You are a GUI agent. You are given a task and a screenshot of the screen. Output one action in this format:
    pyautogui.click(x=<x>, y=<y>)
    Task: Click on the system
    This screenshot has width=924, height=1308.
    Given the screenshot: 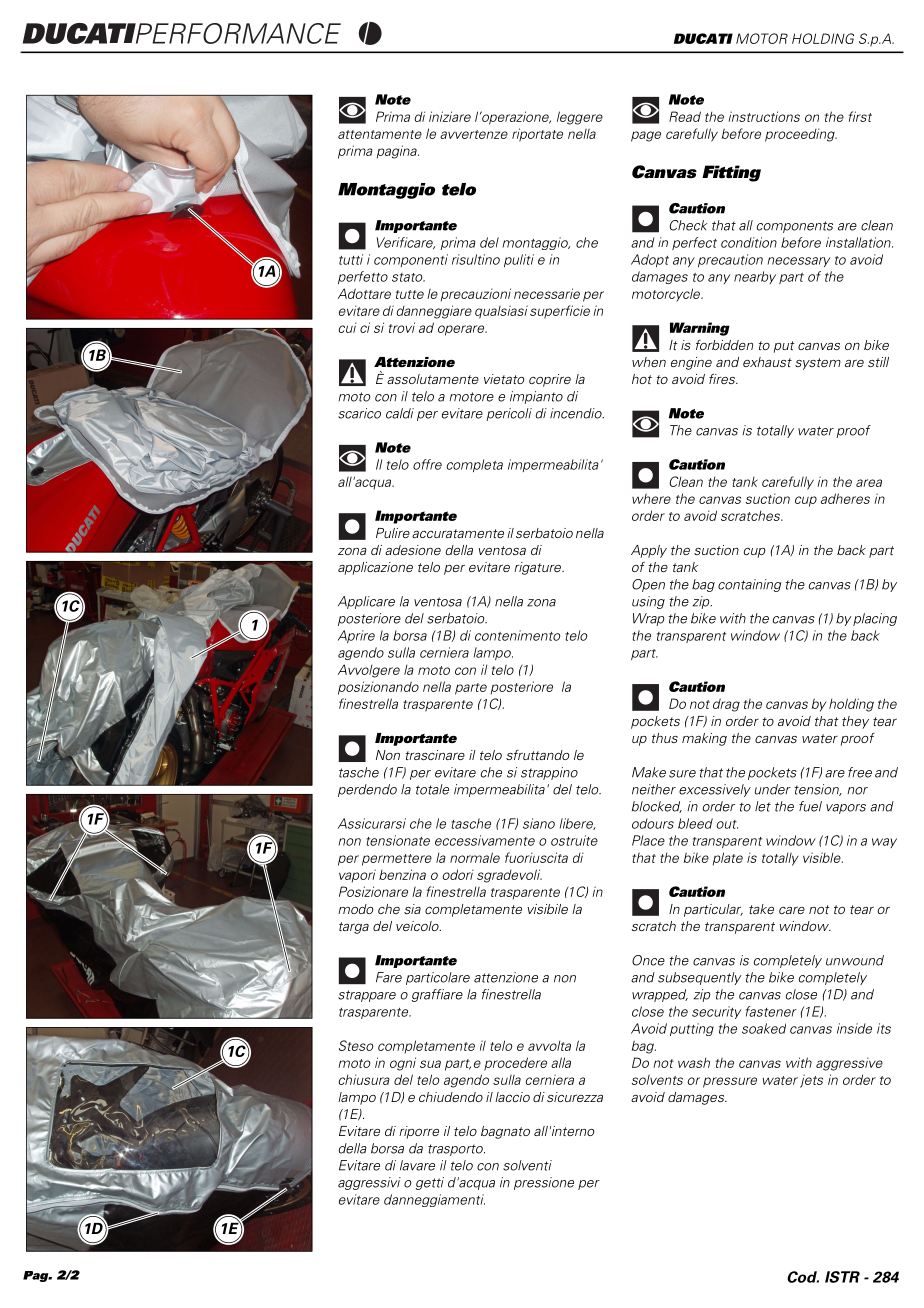 What is the action you would take?
    pyautogui.click(x=818, y=364)
